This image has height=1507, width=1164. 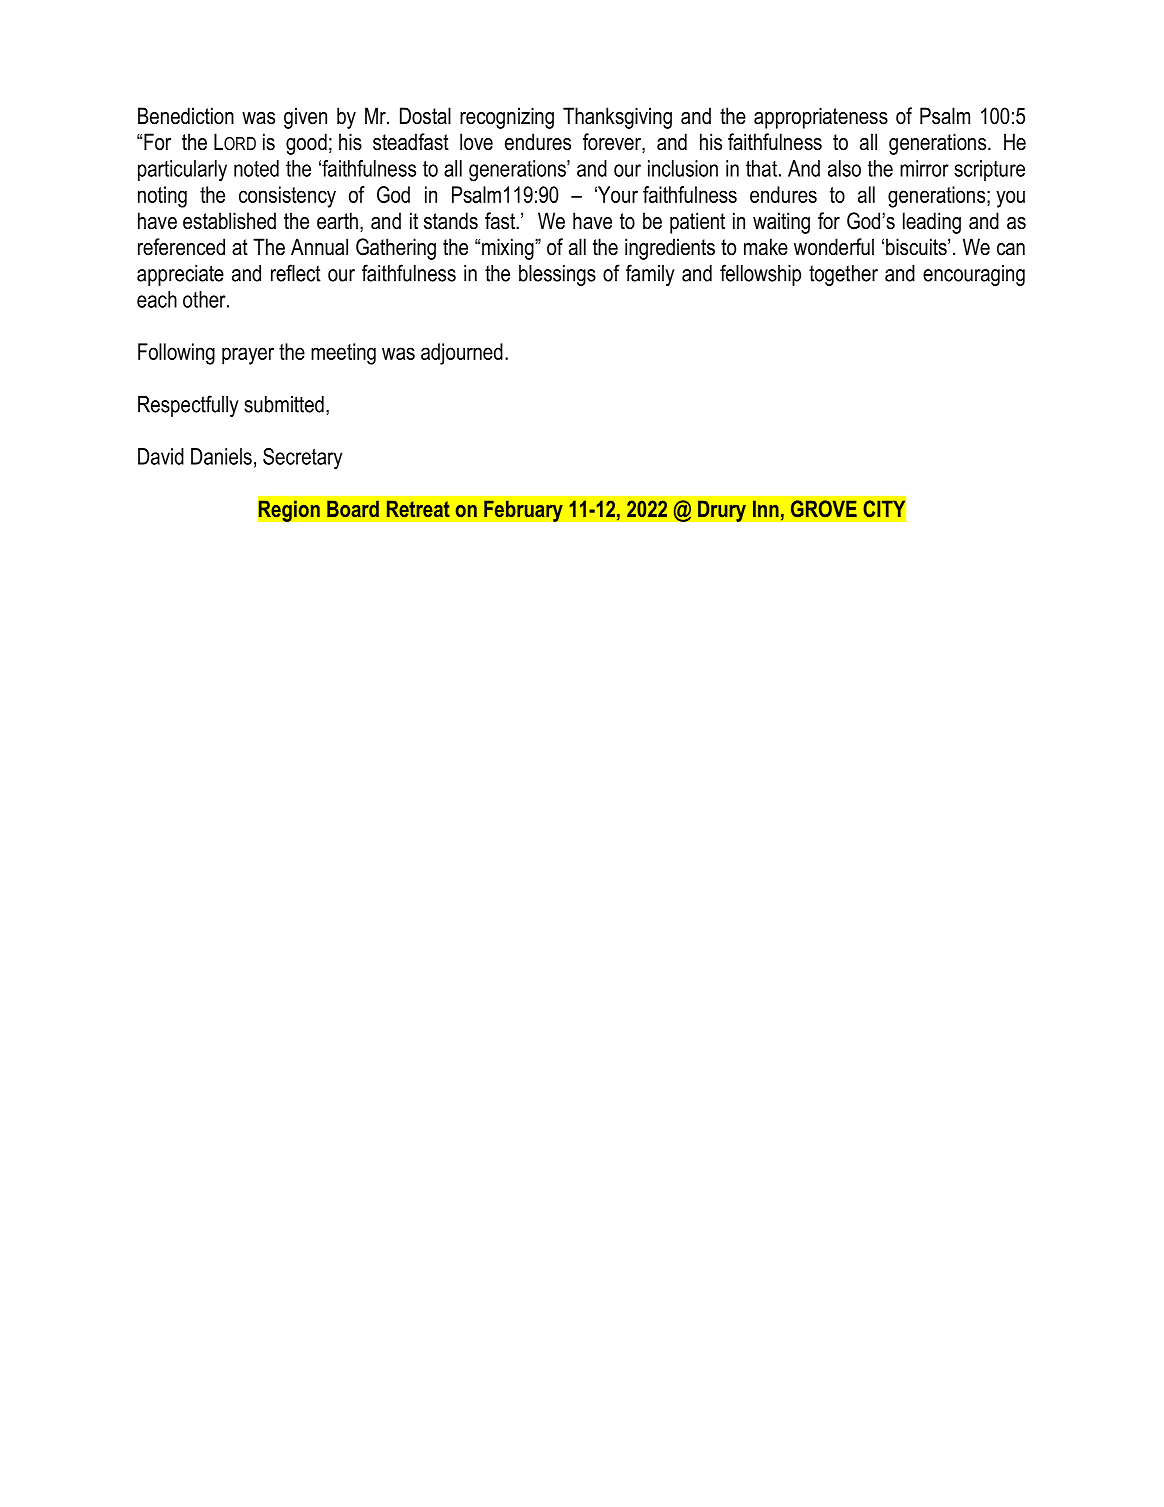 I want to click on Thanksgiving, so click(x=617, y=118).
